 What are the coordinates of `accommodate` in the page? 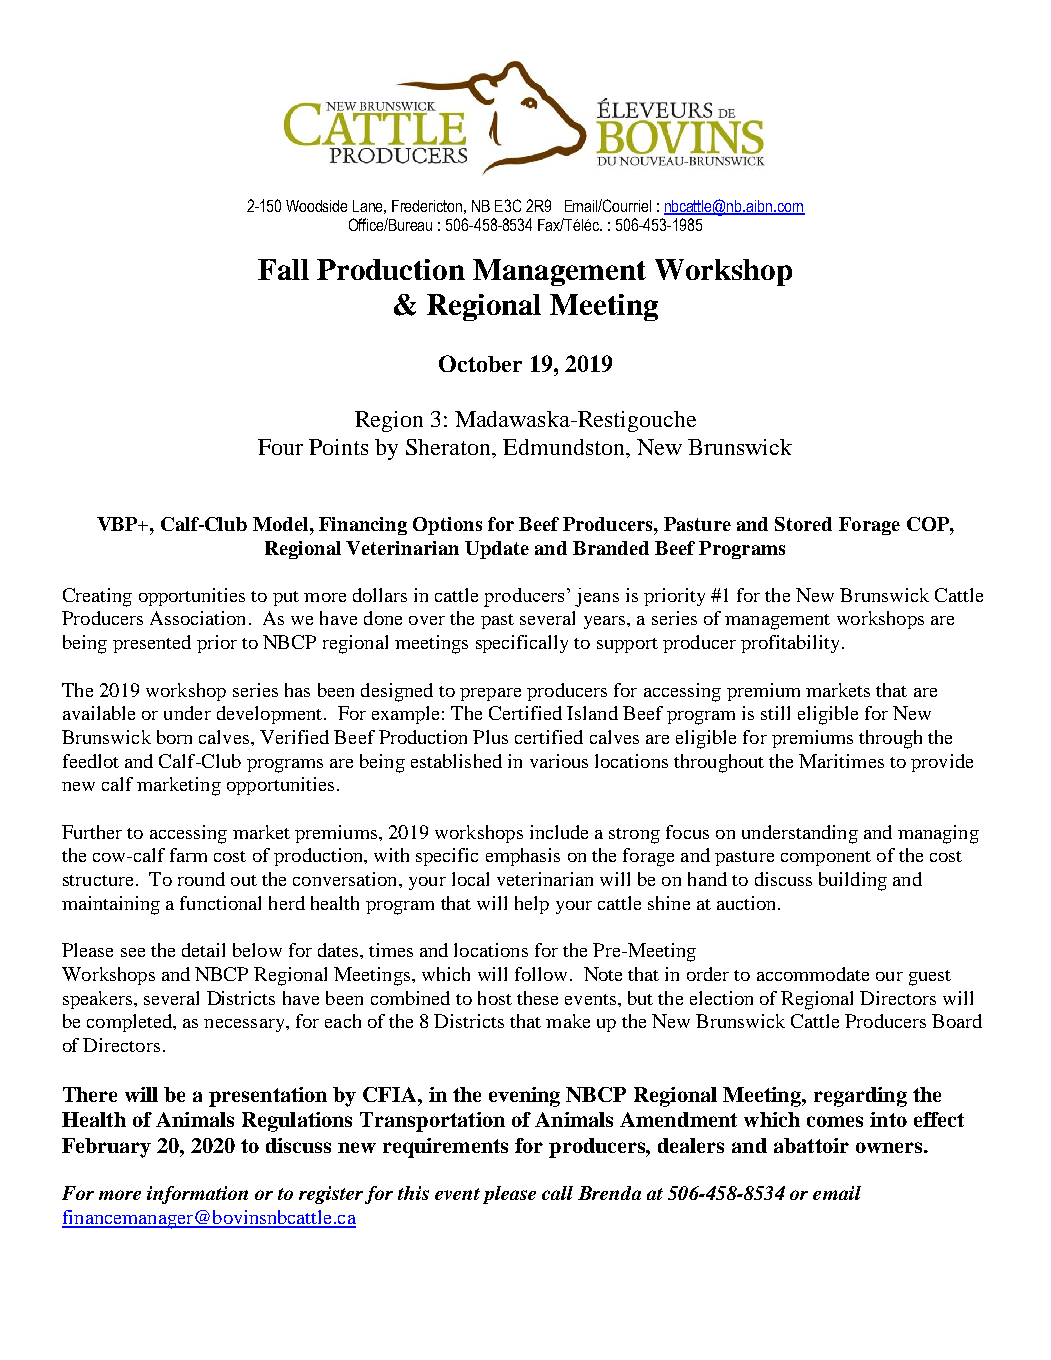 It's located at (813, 974).
